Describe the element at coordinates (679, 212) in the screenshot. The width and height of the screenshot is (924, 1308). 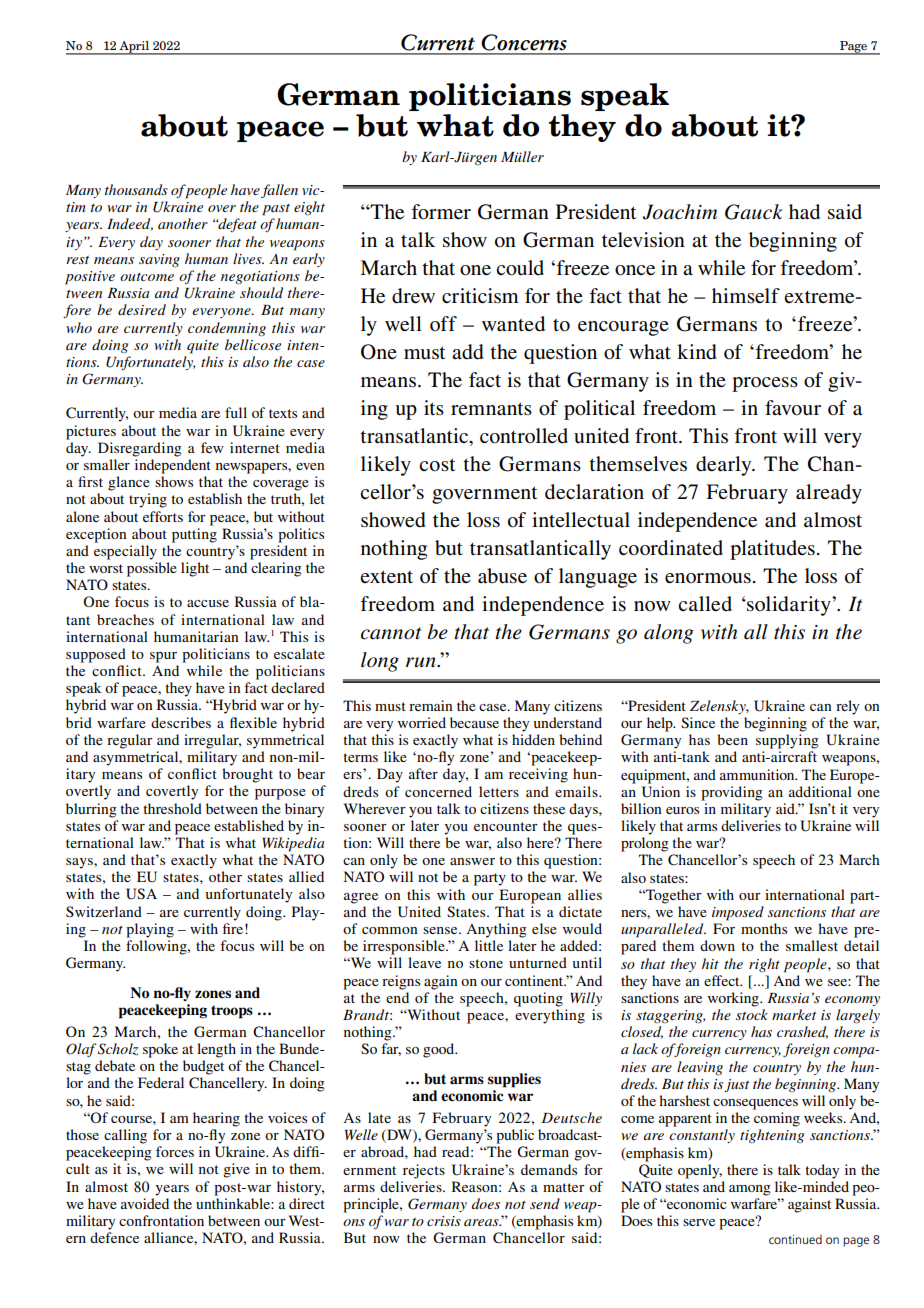
I see `Joachim` at that location.
